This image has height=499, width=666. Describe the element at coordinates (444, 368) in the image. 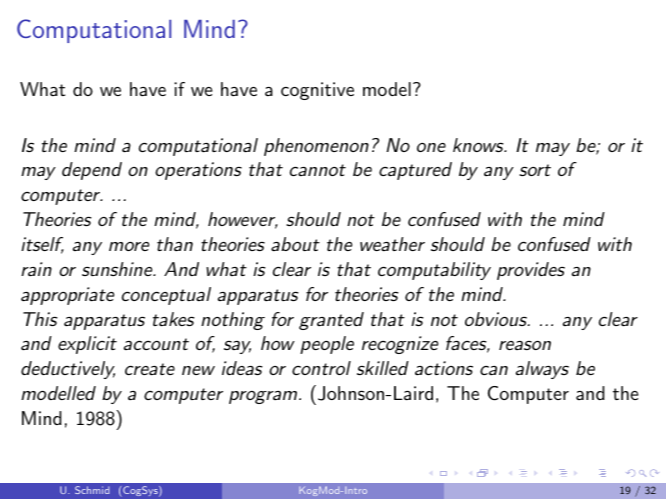

I see `actions` at that location.
